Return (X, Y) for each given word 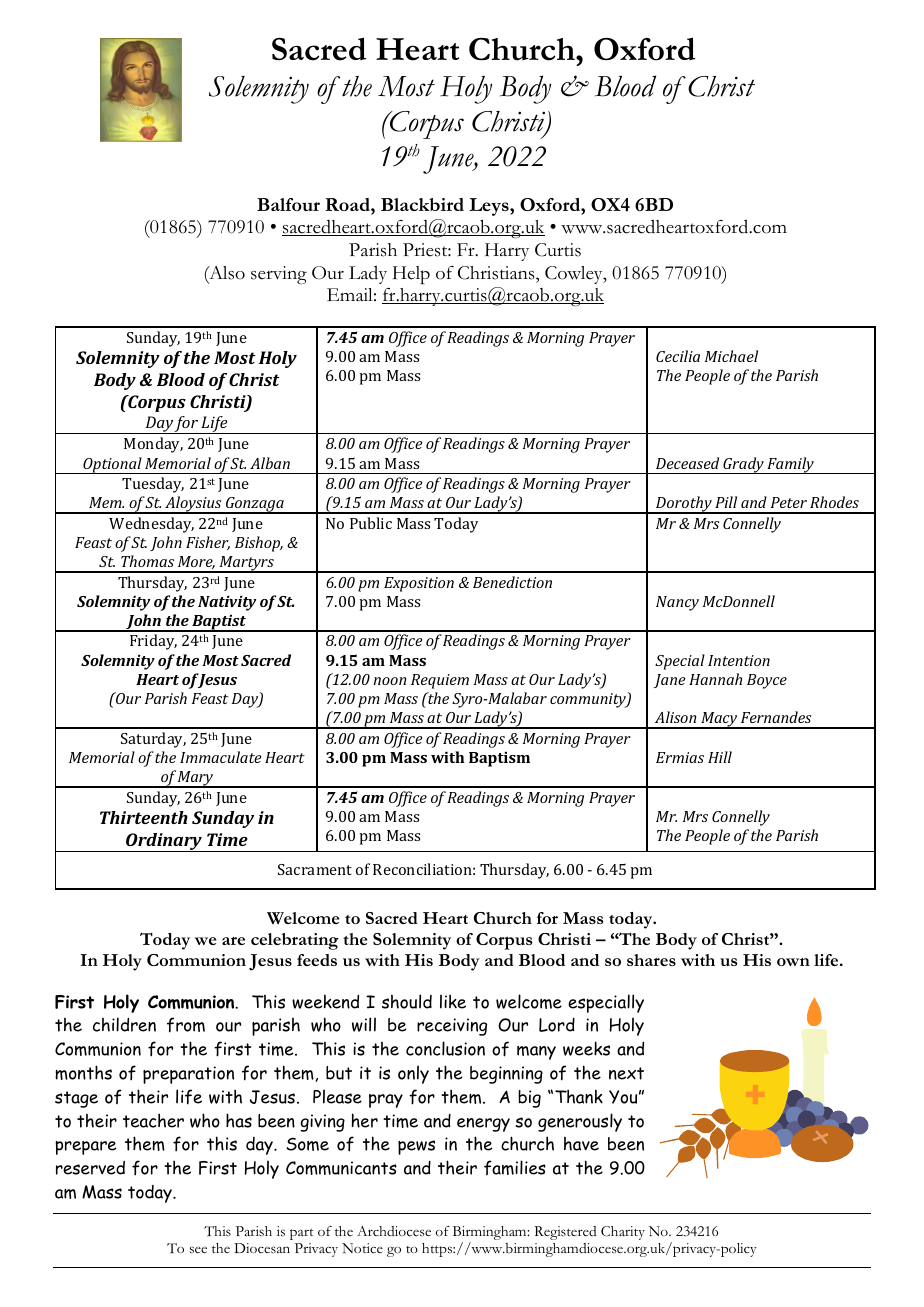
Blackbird (422, 204)
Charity (623, 1233)
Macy (719, 720)
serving (279, 275)
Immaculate (220, 757)
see (198, 1250)
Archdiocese (394, 1231)
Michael (731, 356)
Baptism (499, 759)
